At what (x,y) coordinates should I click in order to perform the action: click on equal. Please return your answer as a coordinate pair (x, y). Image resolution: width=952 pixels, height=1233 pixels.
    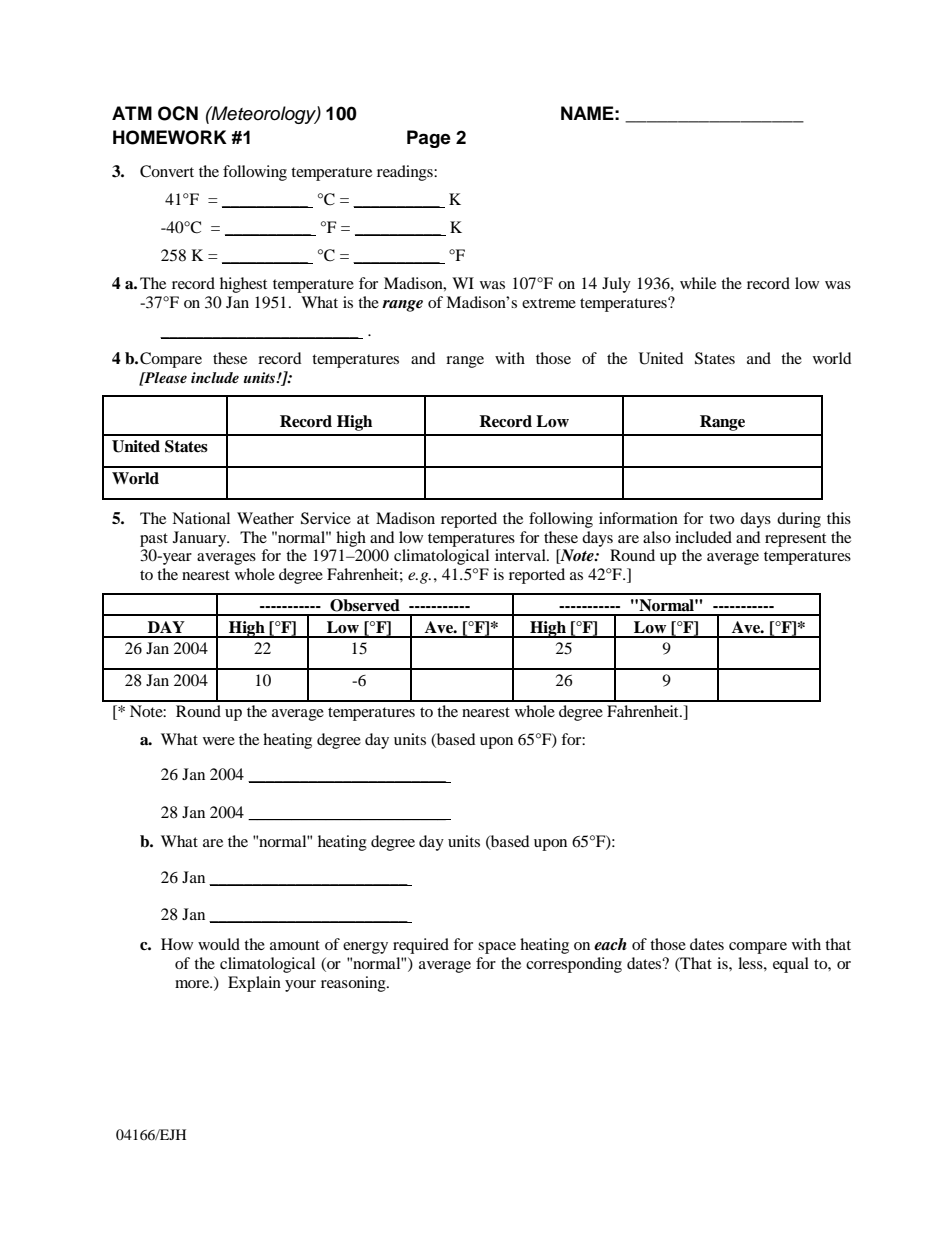
    Looking at the image, I should click on (791, 965).
